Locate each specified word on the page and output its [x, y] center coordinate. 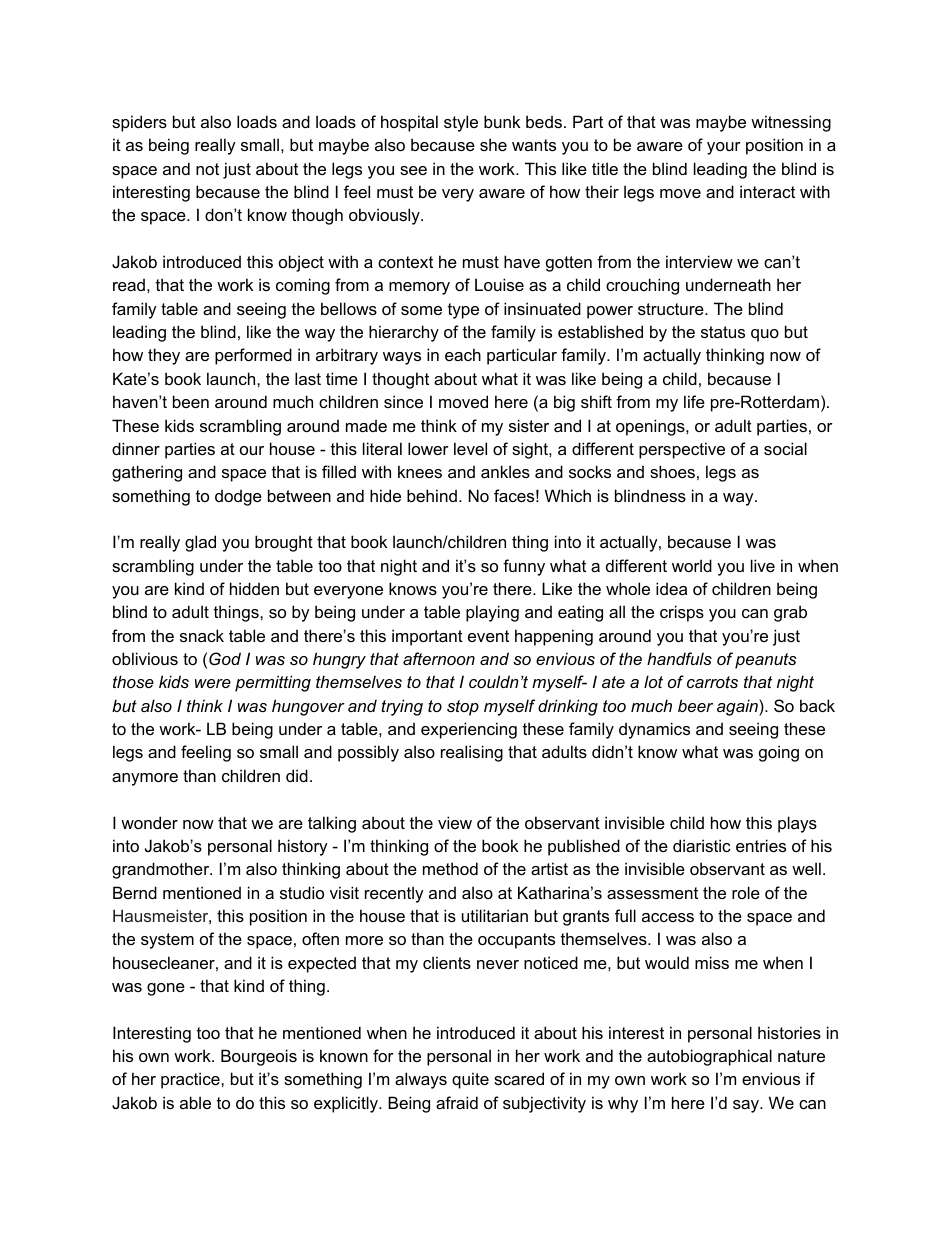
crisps [682, 613]
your [724, 148]
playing [492, 613]
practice [191, 1080]
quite [470, 1080]
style [461, 123]
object [301, 263]
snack [202, 635]
